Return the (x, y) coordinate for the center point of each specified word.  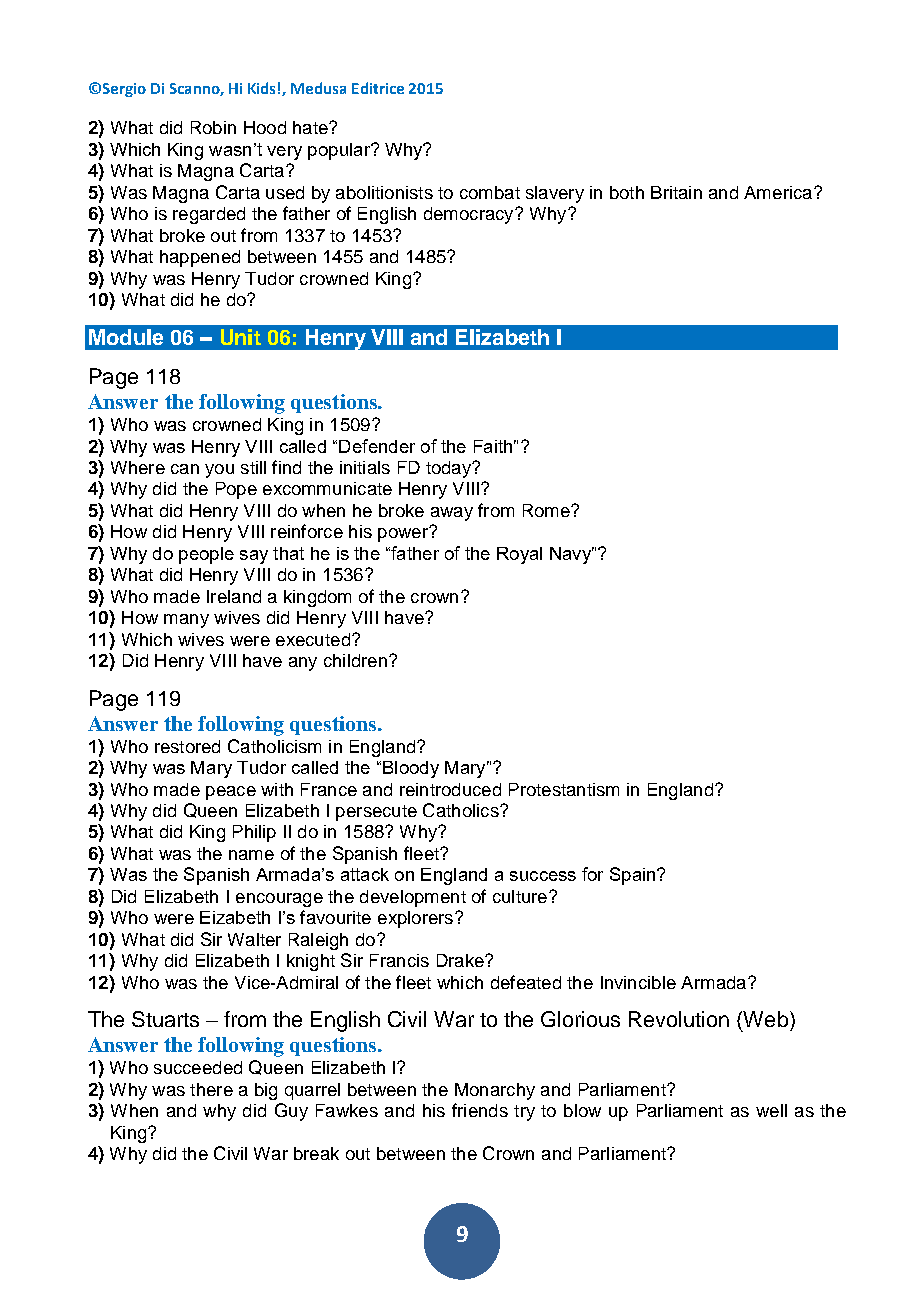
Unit (241, 337)
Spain (634, 876)
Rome (547, 510)
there (211, 1089)
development (413, 898)
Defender (377, 446)
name (251, 855)
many (186, 621)
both (627, 192)
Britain (676, 192)
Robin (213, 127)
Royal (519, 555)
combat (490, 192)
